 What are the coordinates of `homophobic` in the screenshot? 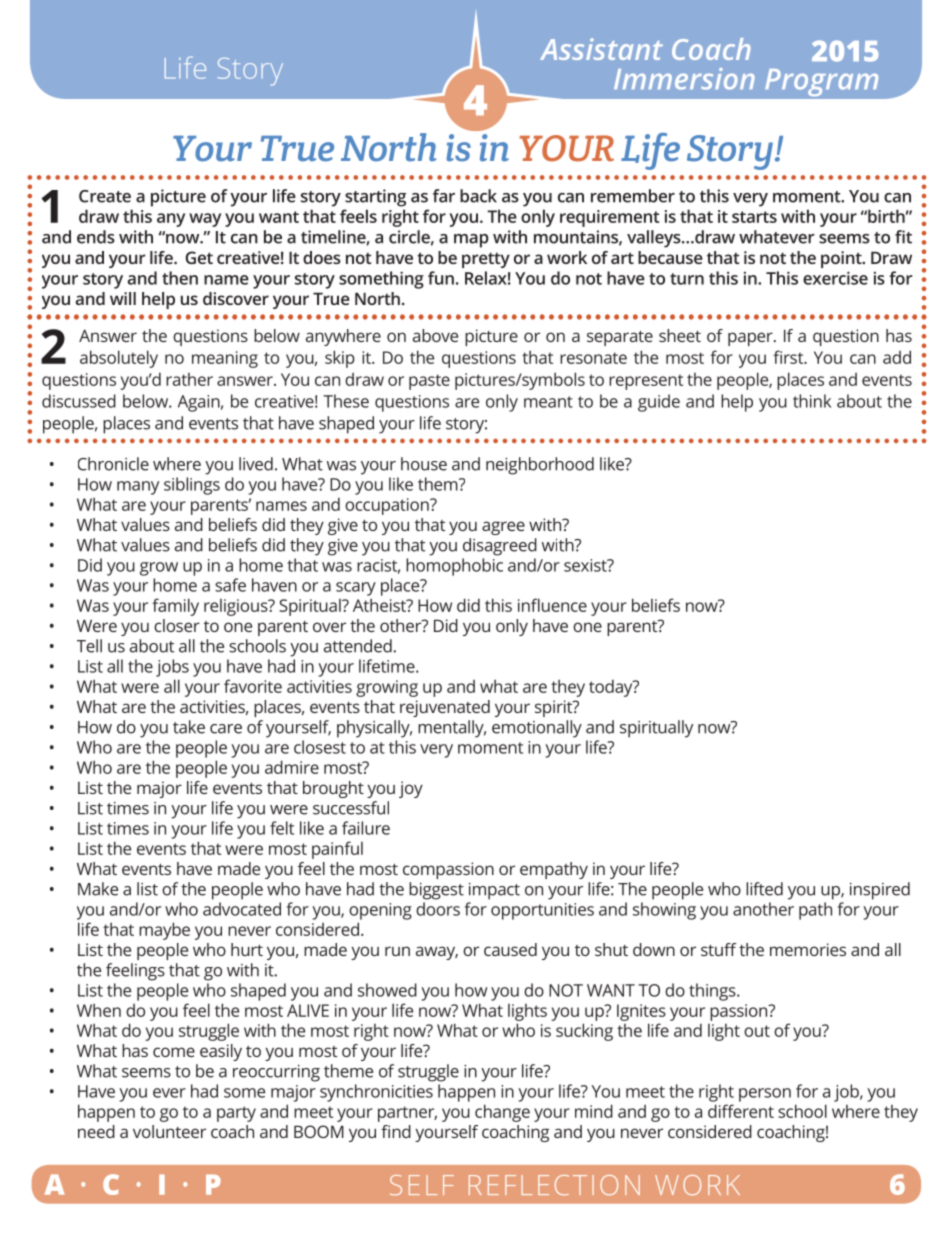 It's located at (454, 567).
